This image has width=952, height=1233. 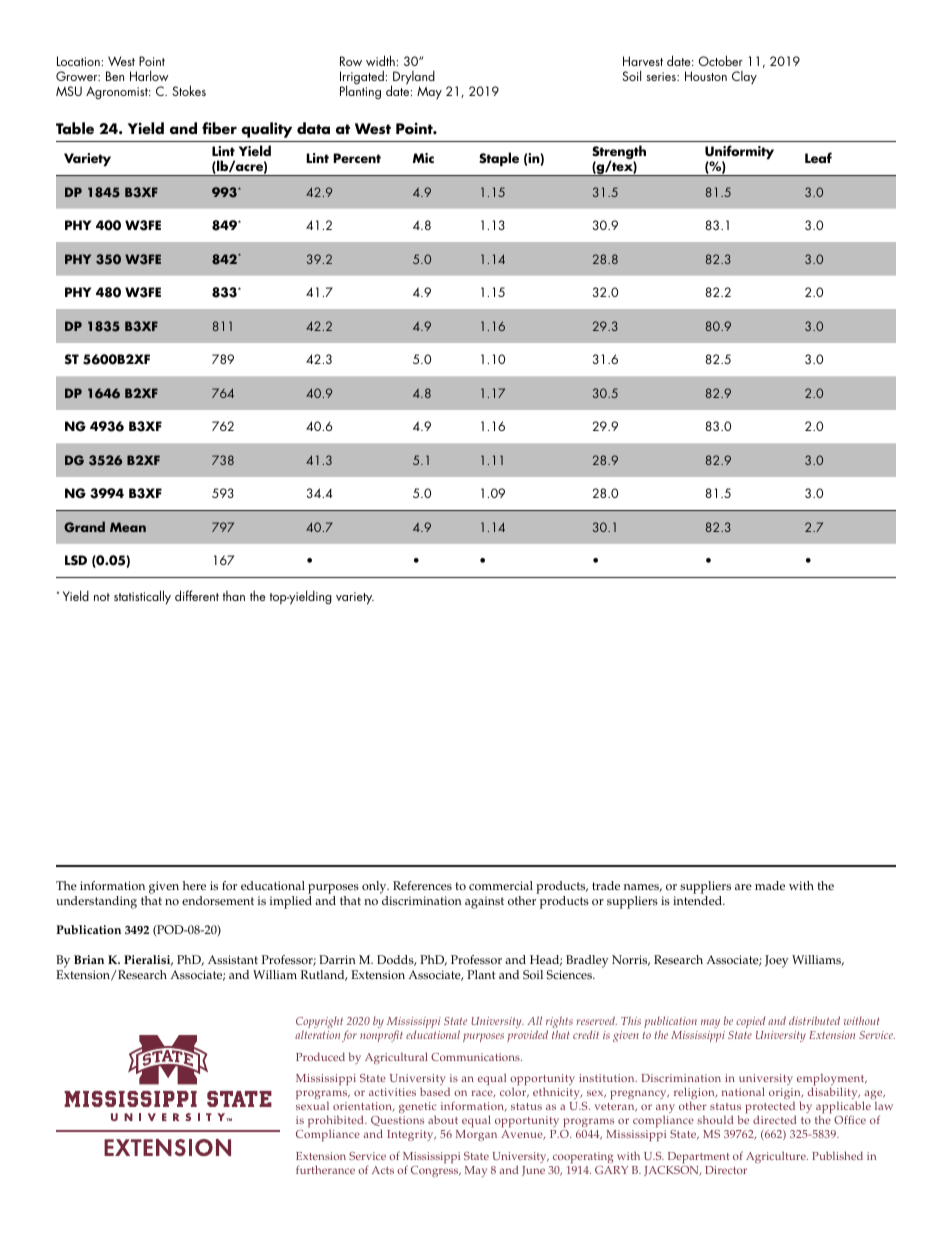 What do you see at coordinates (234, 596) in the image?
I see `than` at bounding box center [234, 596].
